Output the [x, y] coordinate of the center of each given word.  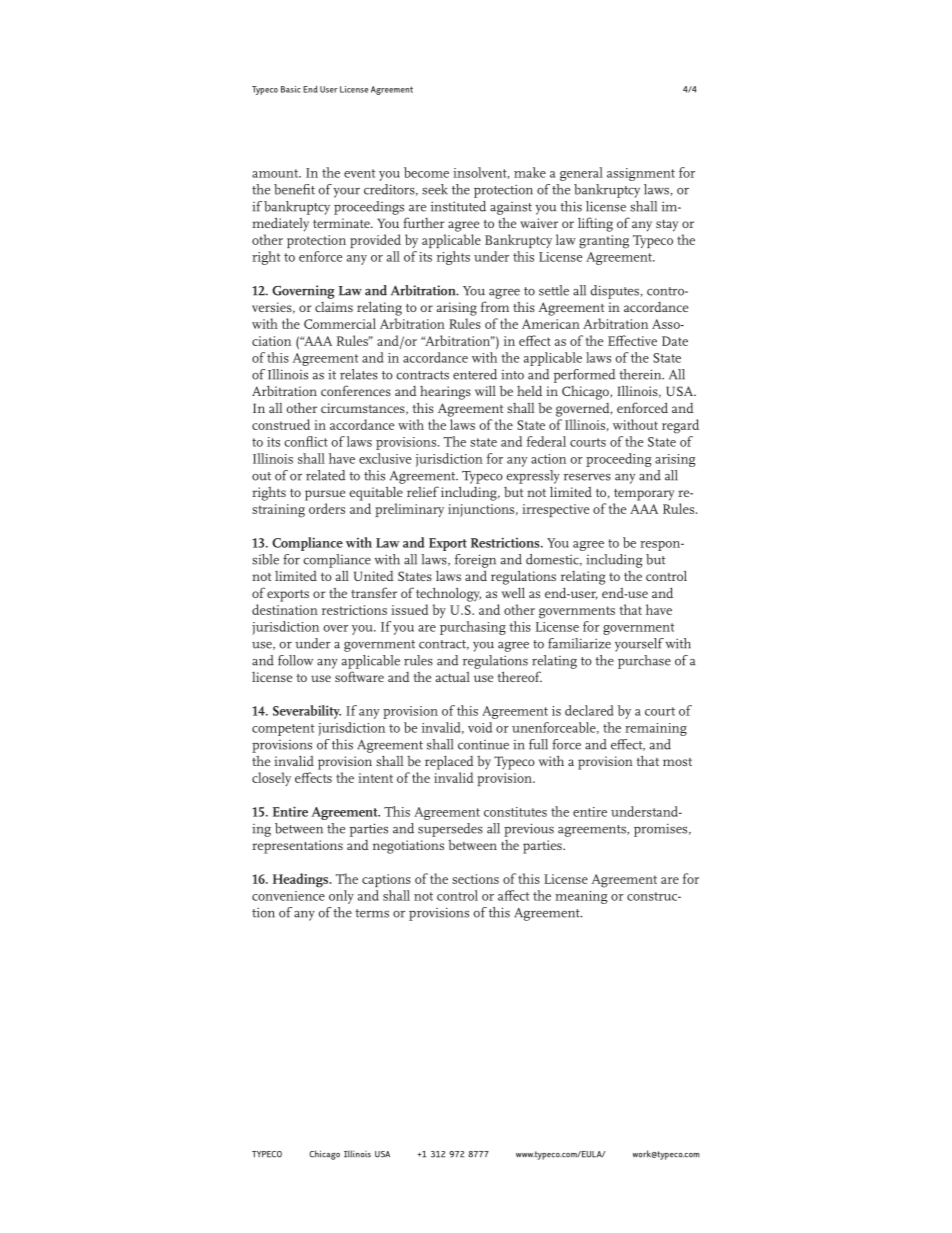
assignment [641, 174]
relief [423, 491]
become [426, 172]
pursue [325, 495]
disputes [614, 292]
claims [334, 307]
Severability [307, 712]
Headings [302, 880]
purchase [644, 662]
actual [453, 677]
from [495, 306]
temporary [644, 495]
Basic [291, 89]
